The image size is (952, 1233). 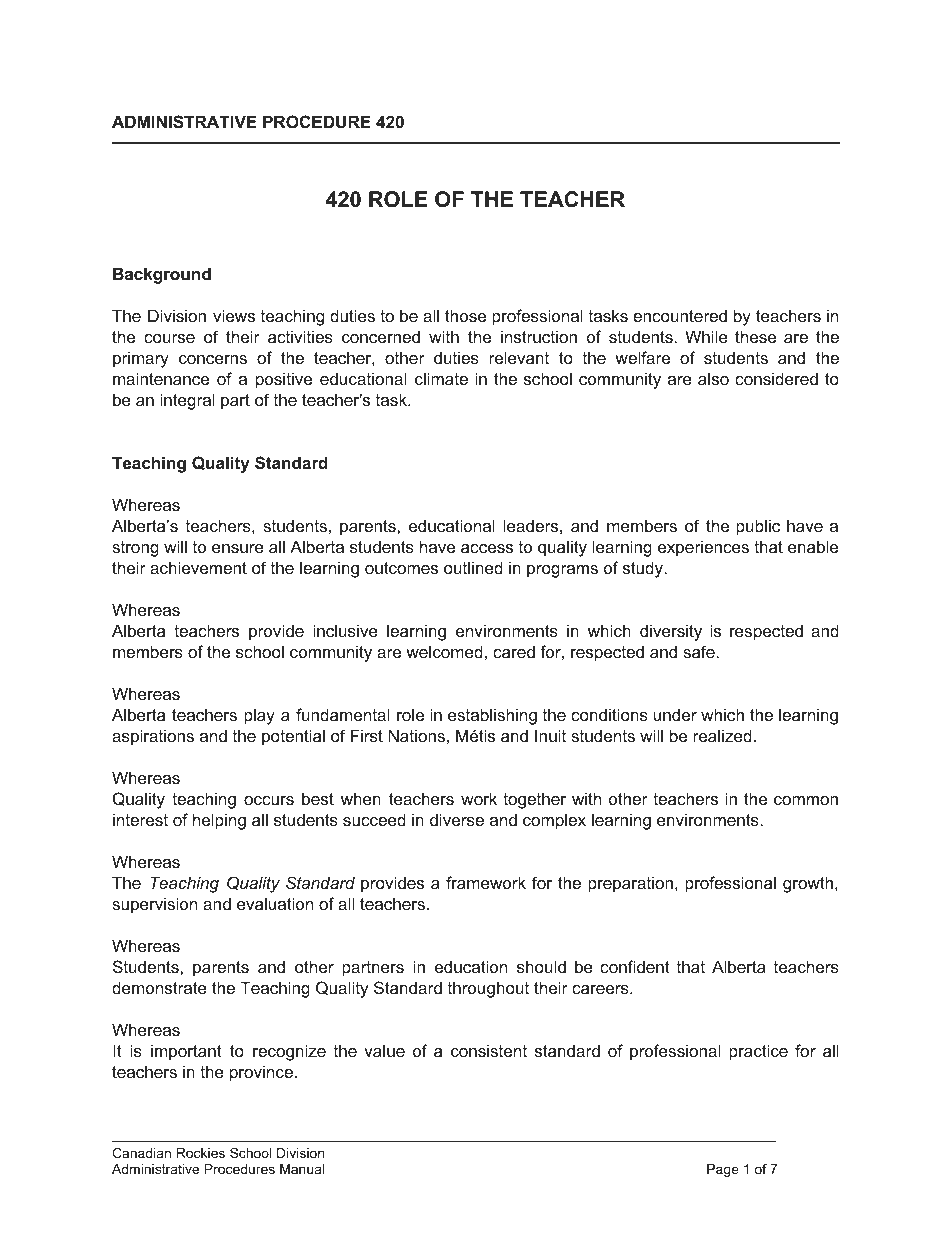 I want to click on Rockies, so click(x=201, y=1153).
